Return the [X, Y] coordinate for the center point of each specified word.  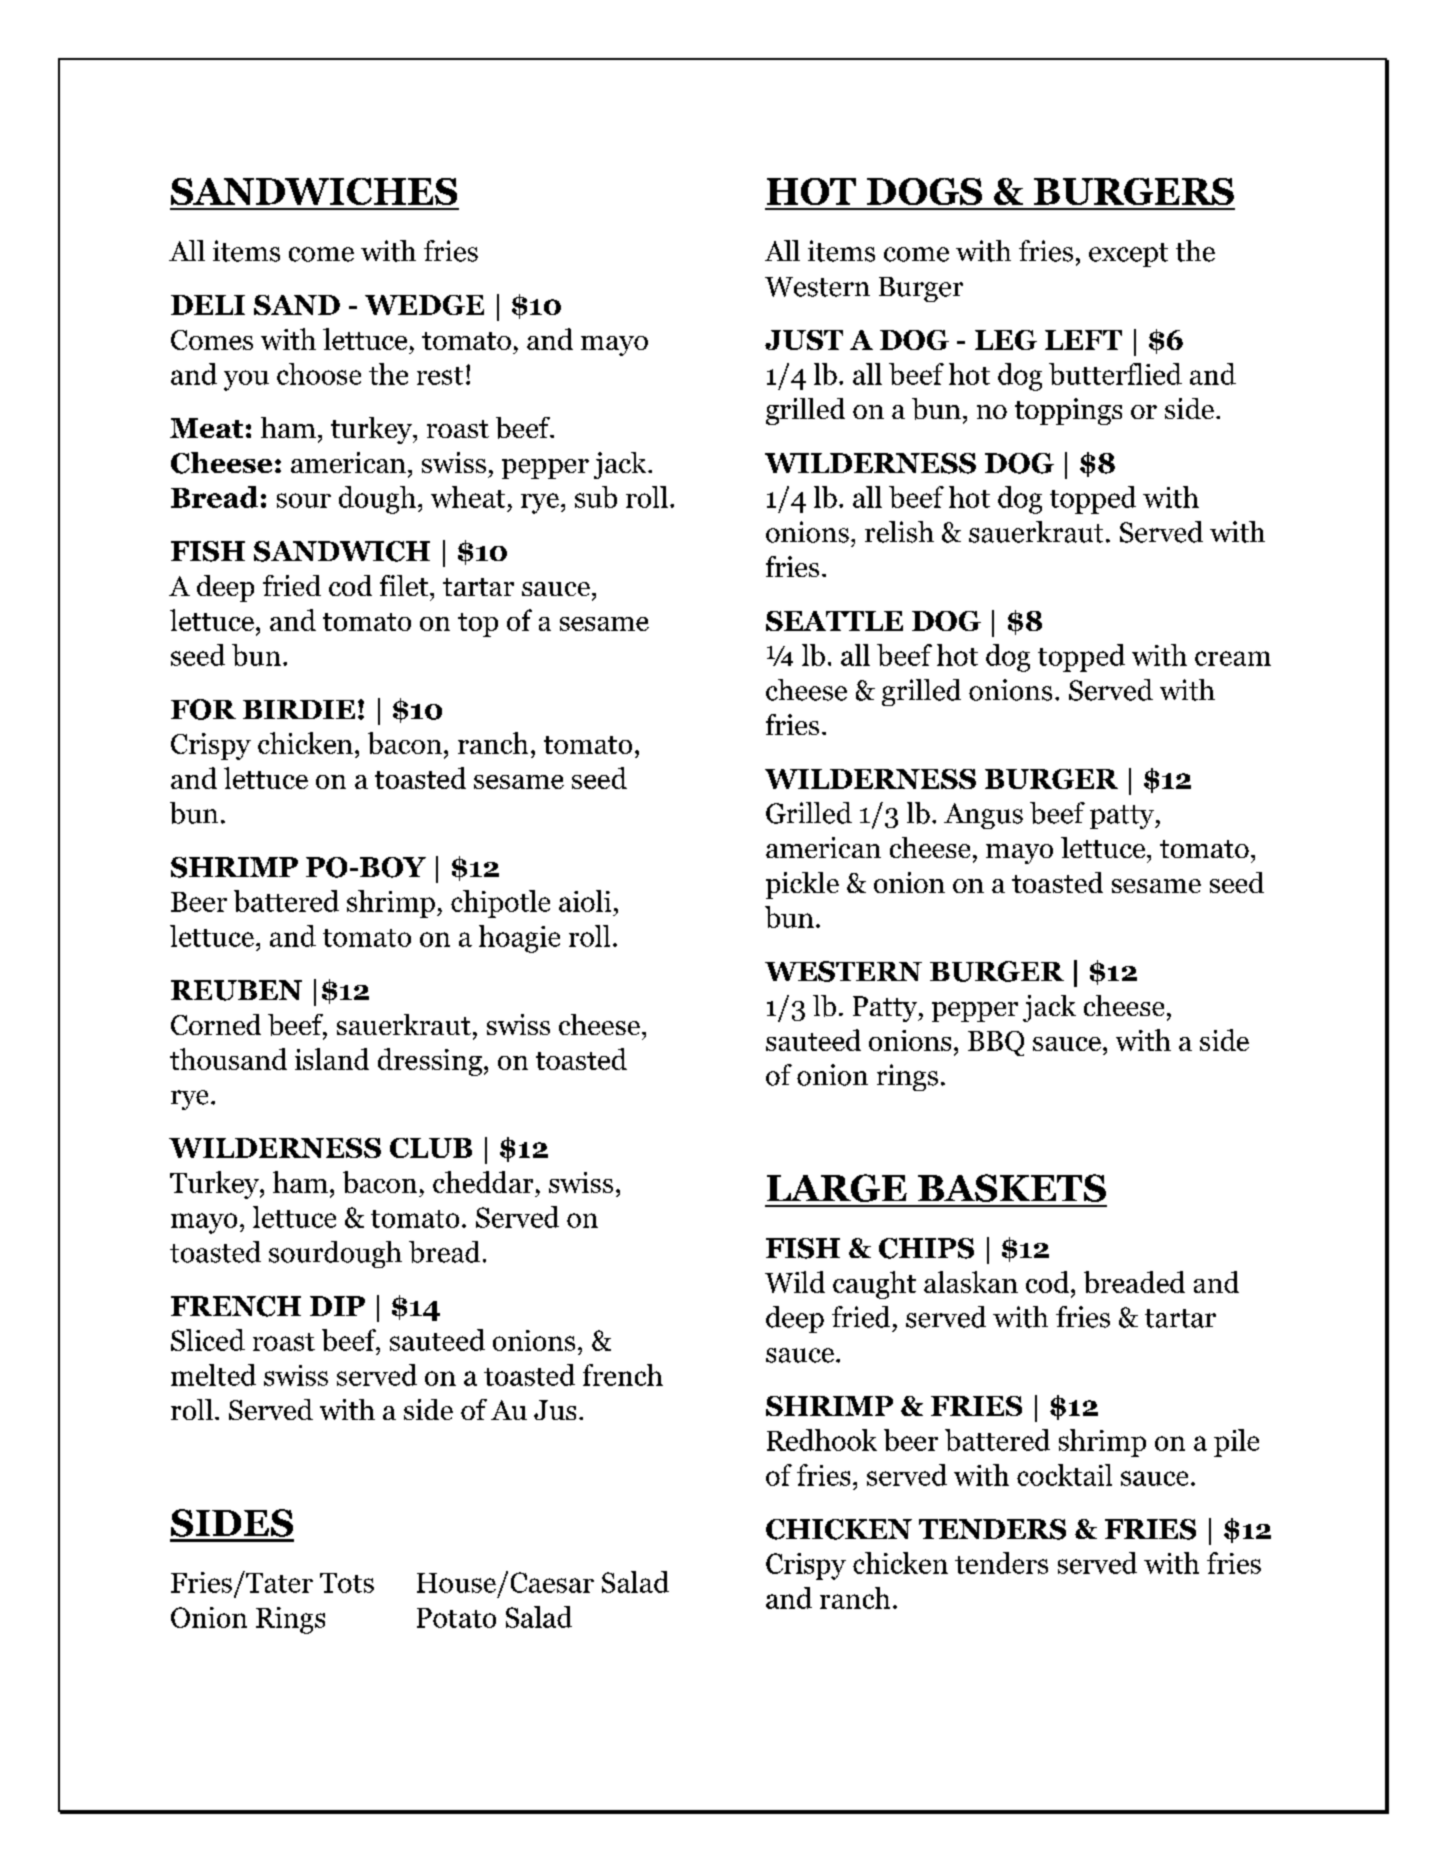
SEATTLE [834, 621]
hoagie [519, 939]
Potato [456, 1618]
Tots [347, 1583]
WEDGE [424, 305]
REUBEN [236, 990]
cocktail [1064, 1475]
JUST [804, 340]
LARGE [837, 1188]
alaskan [971, 1282]
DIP [337, 1306]
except [1128, 255]
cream [1233, 658]
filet [405, 585]
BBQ [996, 1043]
